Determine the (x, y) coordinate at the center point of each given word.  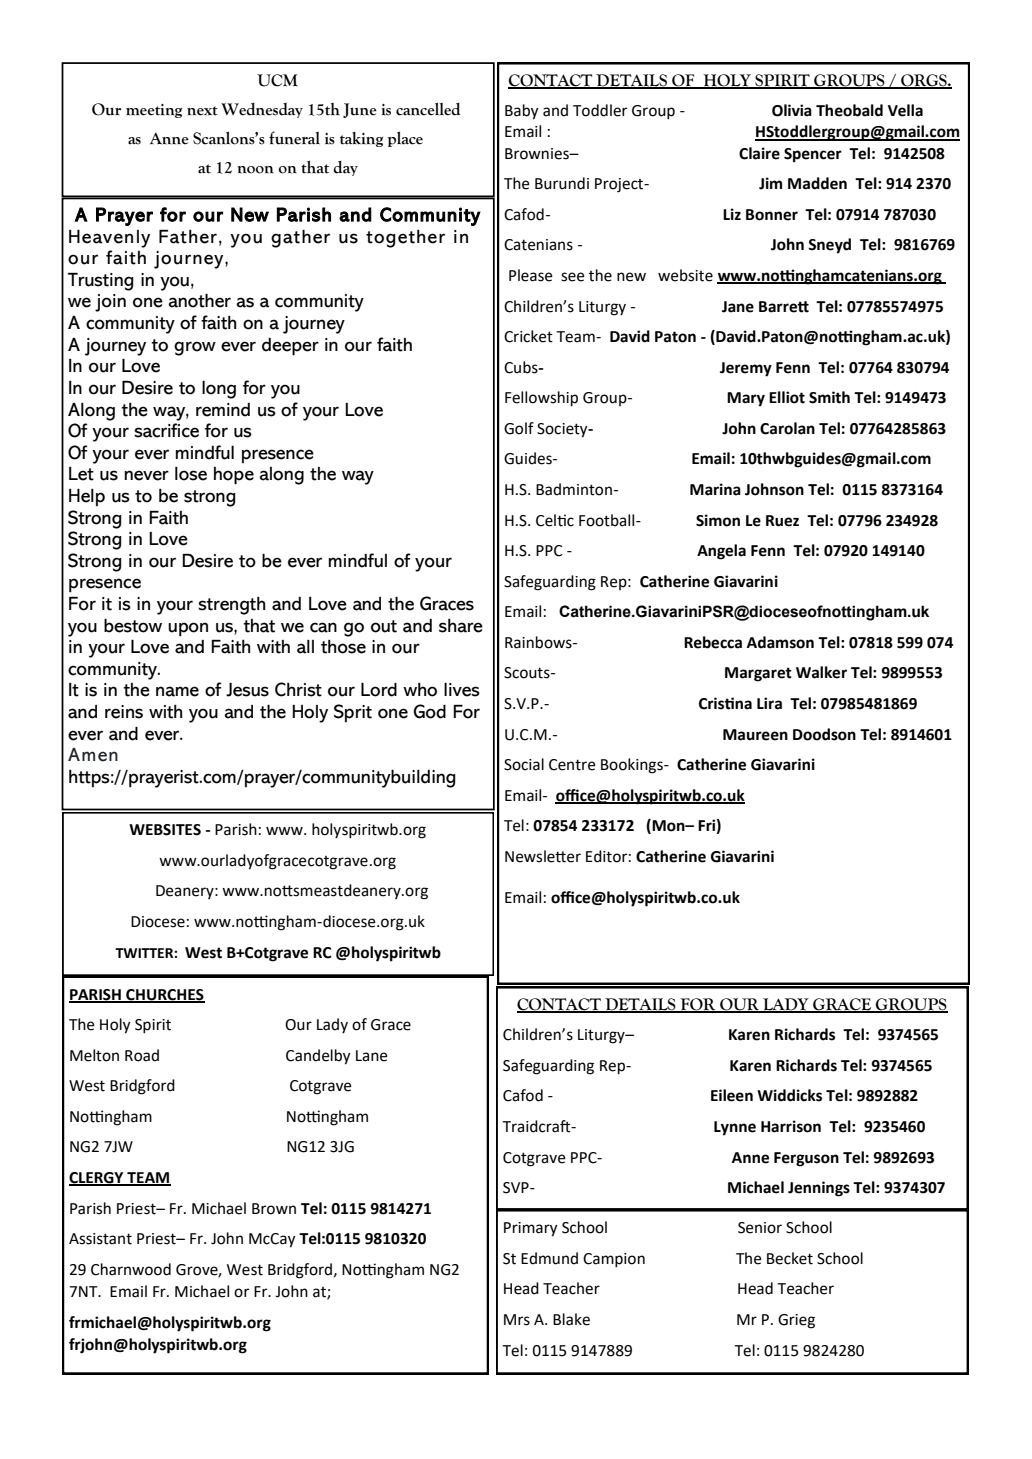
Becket (790, 1258)
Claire (759, 153)
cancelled (428, 109)
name (177, 691)
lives (462, 690)
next (202, 111)
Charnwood (131, 1269)
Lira (769, 703)
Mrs (517, 1320)
